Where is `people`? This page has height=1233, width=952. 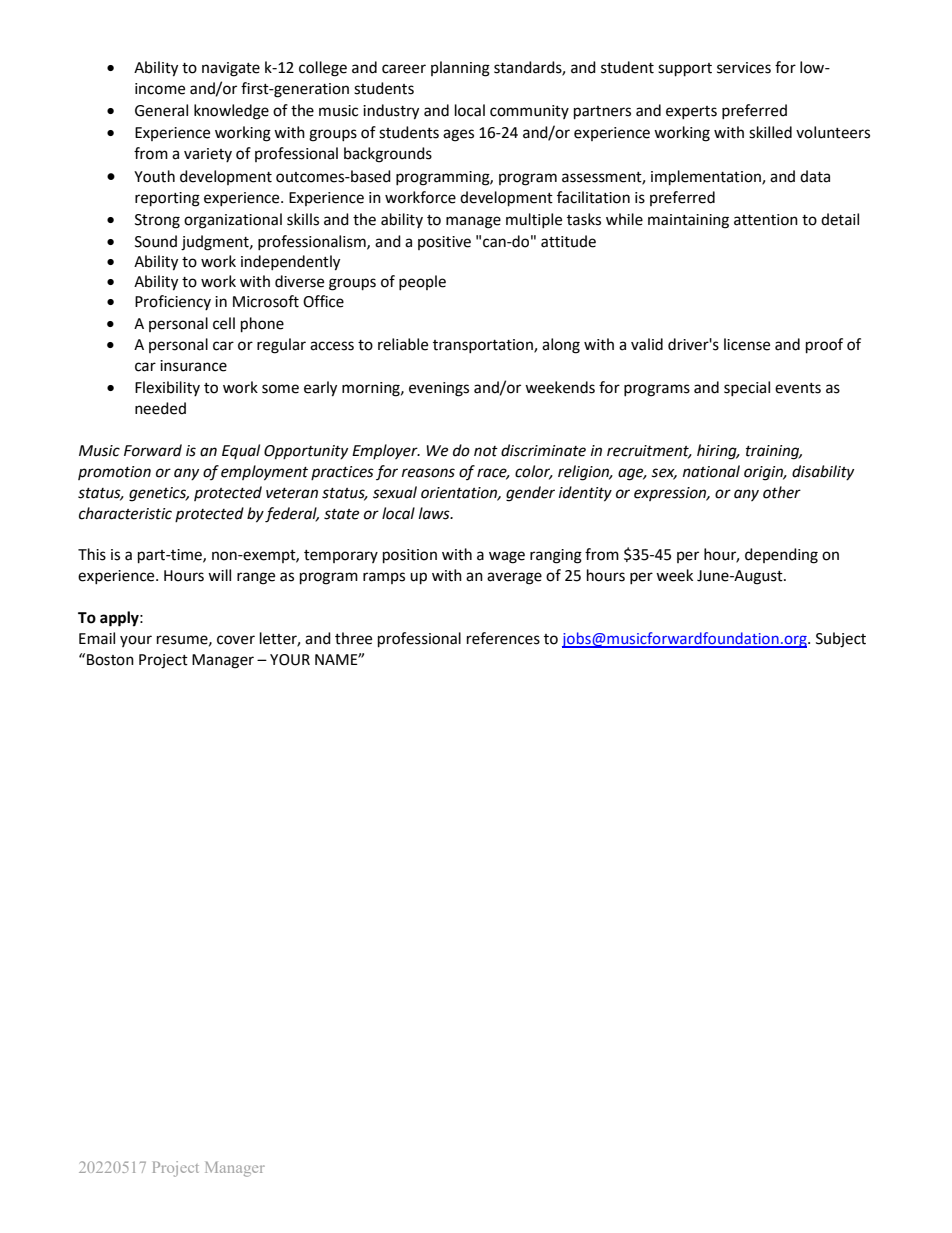 people is located at coordinates (422, 282).
